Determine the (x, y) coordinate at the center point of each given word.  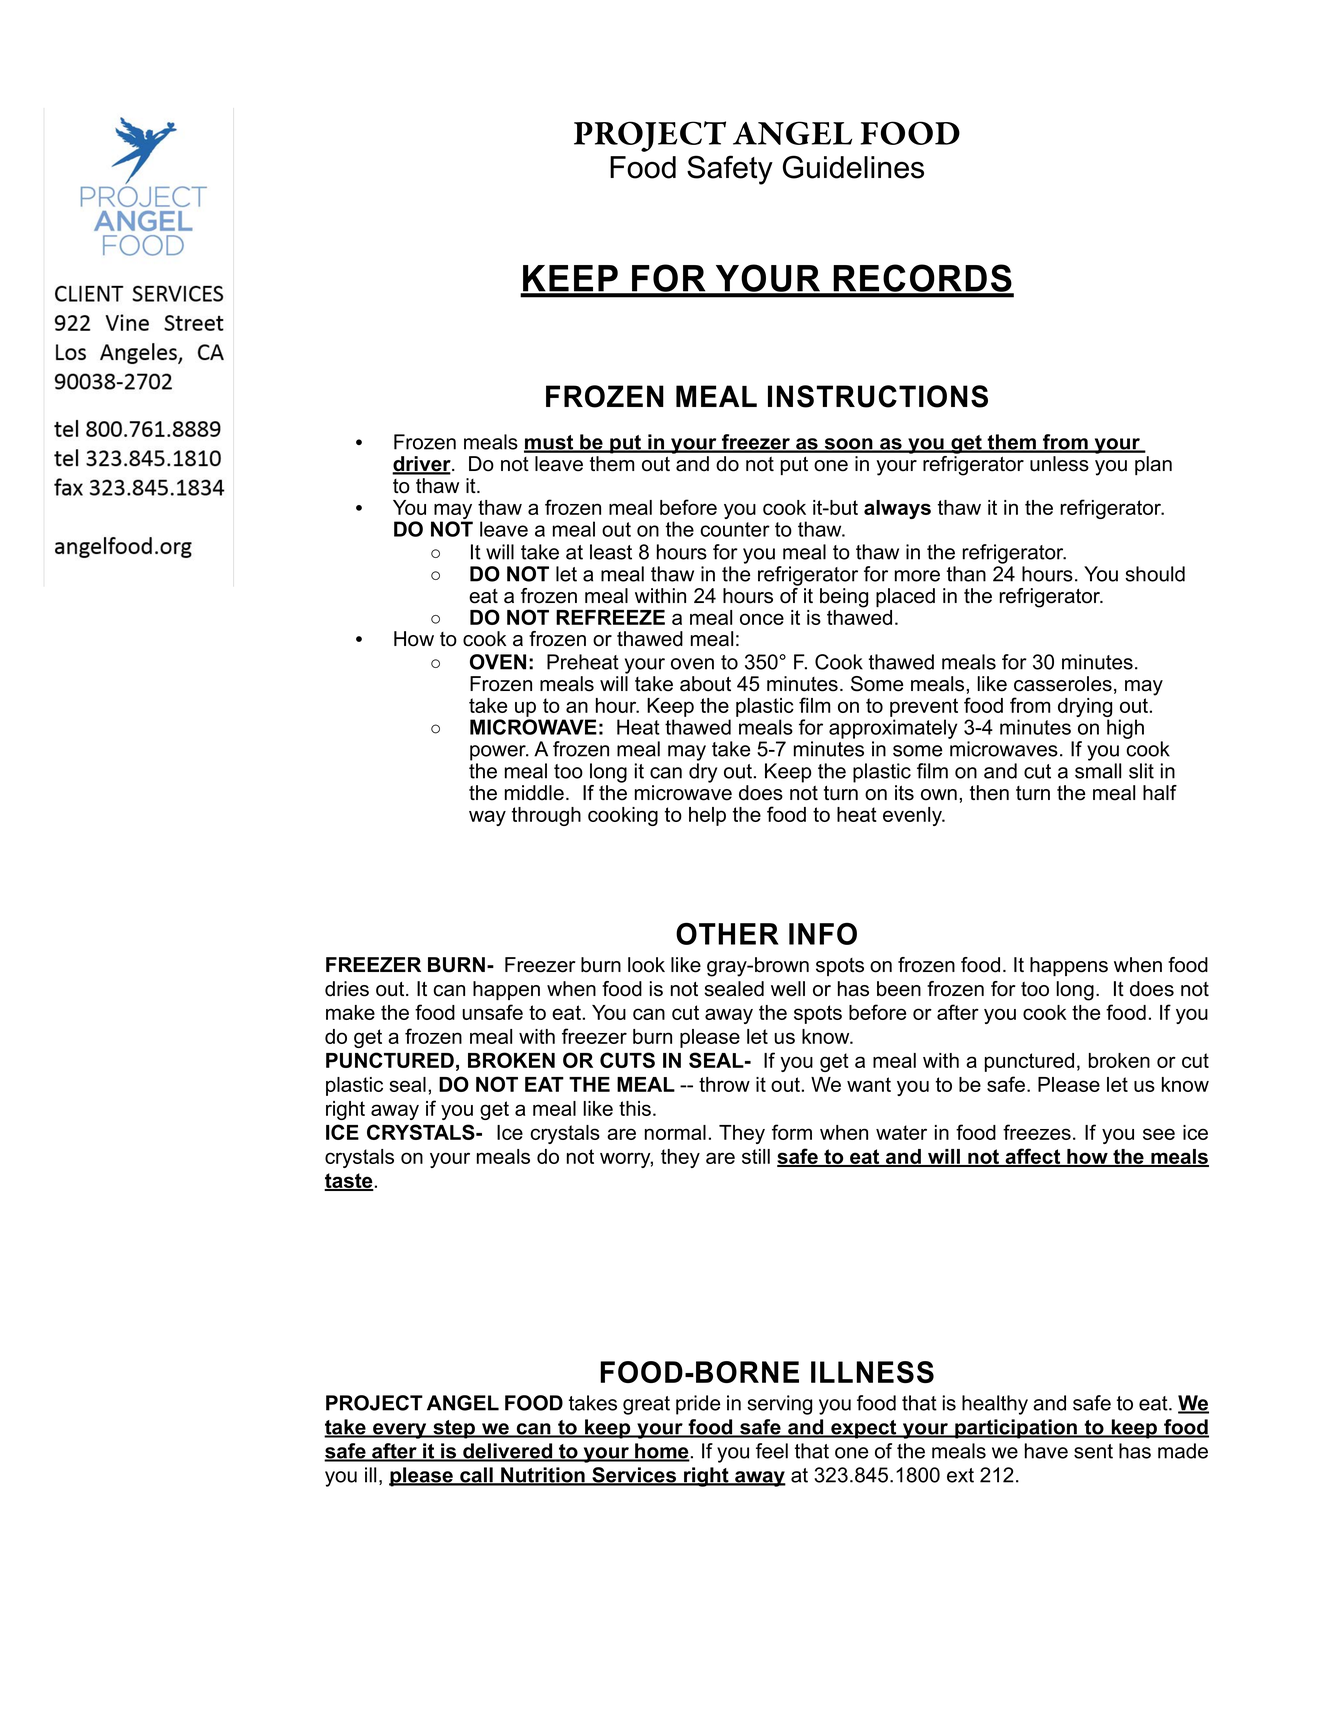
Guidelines (853, 167)
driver (422, 465)
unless (1059, 464)
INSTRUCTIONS (878, 396)
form (792, 1132)
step (454, 1429)
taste (349, 1182)
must (550, 443)
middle (534, 793)
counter (735, 529)
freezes (1037, 1132)
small (1098, 771)
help (707, 816)
